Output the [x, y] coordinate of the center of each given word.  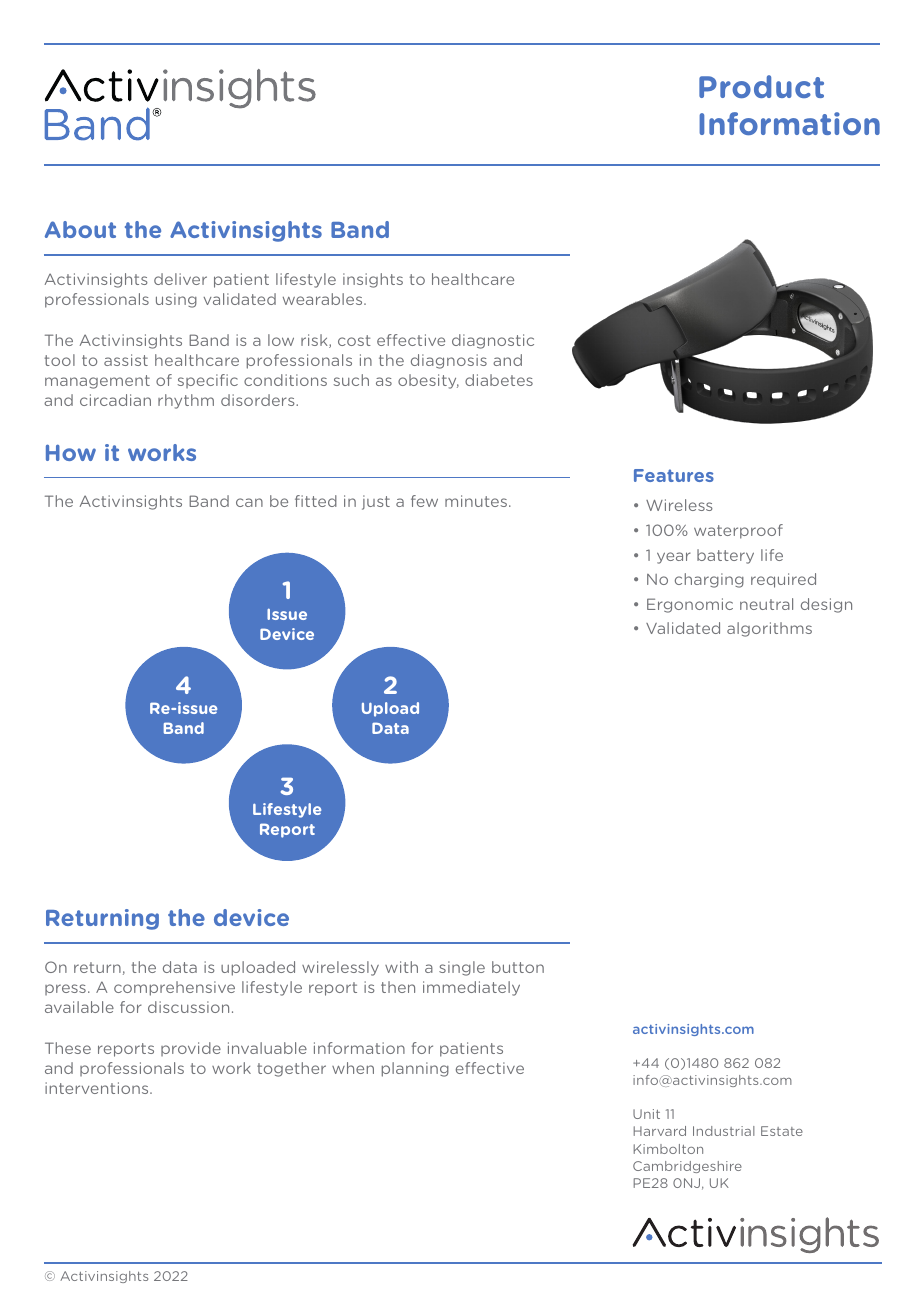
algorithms [769, 629]
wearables [324, 299]
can [249, 502]
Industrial [724, 1131]
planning [415, 1069]
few [424, 501]
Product [761, 86]
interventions [98, 1088]
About [80, 229]
